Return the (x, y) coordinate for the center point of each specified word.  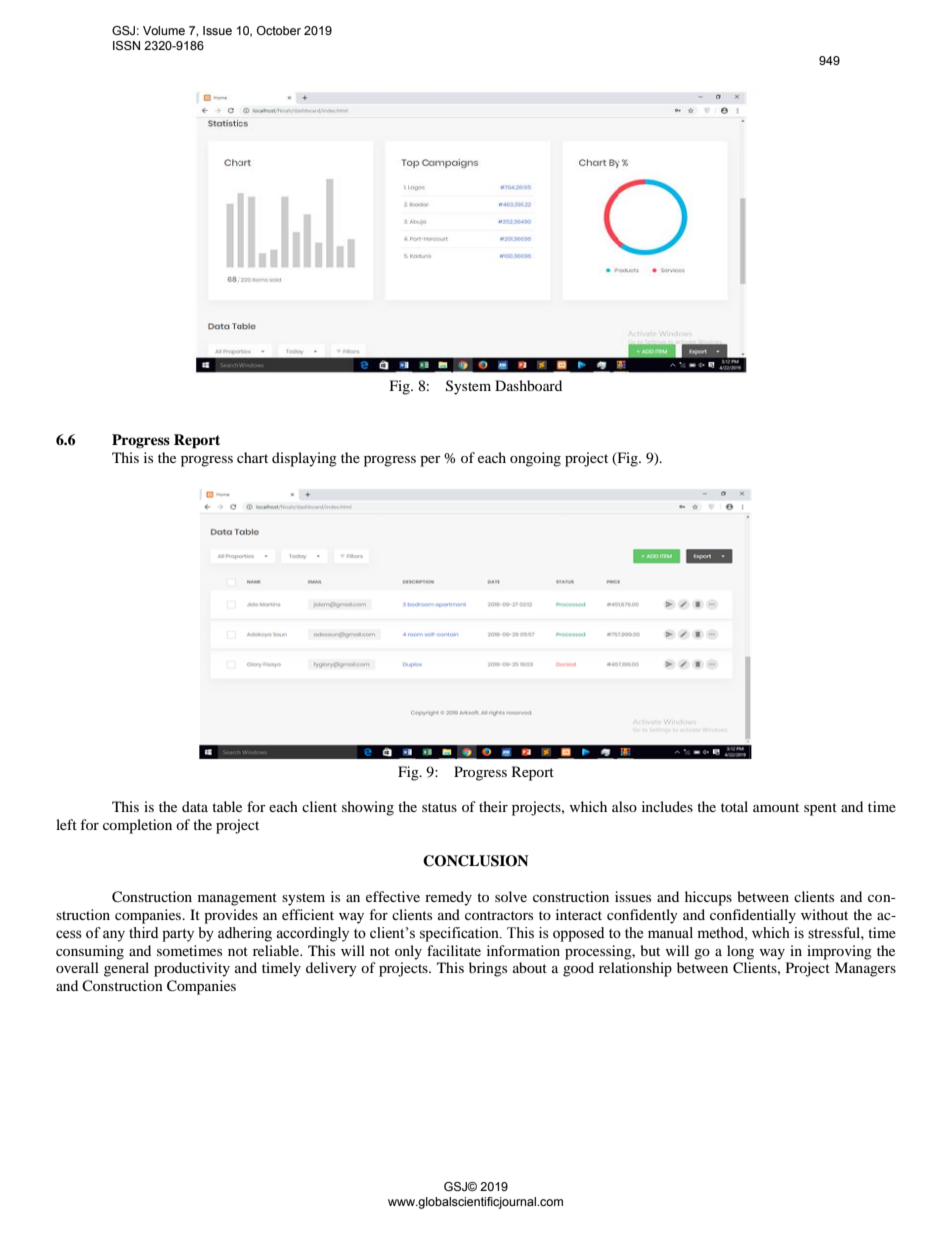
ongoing (535, 459)
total (734, 806)
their (493, 806)
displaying (304, 459)
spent (820, 809)
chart (252, 457)
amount (776, 807)
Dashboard (528, 385)
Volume (164, 30)
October (279, 30)
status (439, 807)
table (227, 806)
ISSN (126, 45)
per (430, 461)
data (195, 806)
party (178, 935)
